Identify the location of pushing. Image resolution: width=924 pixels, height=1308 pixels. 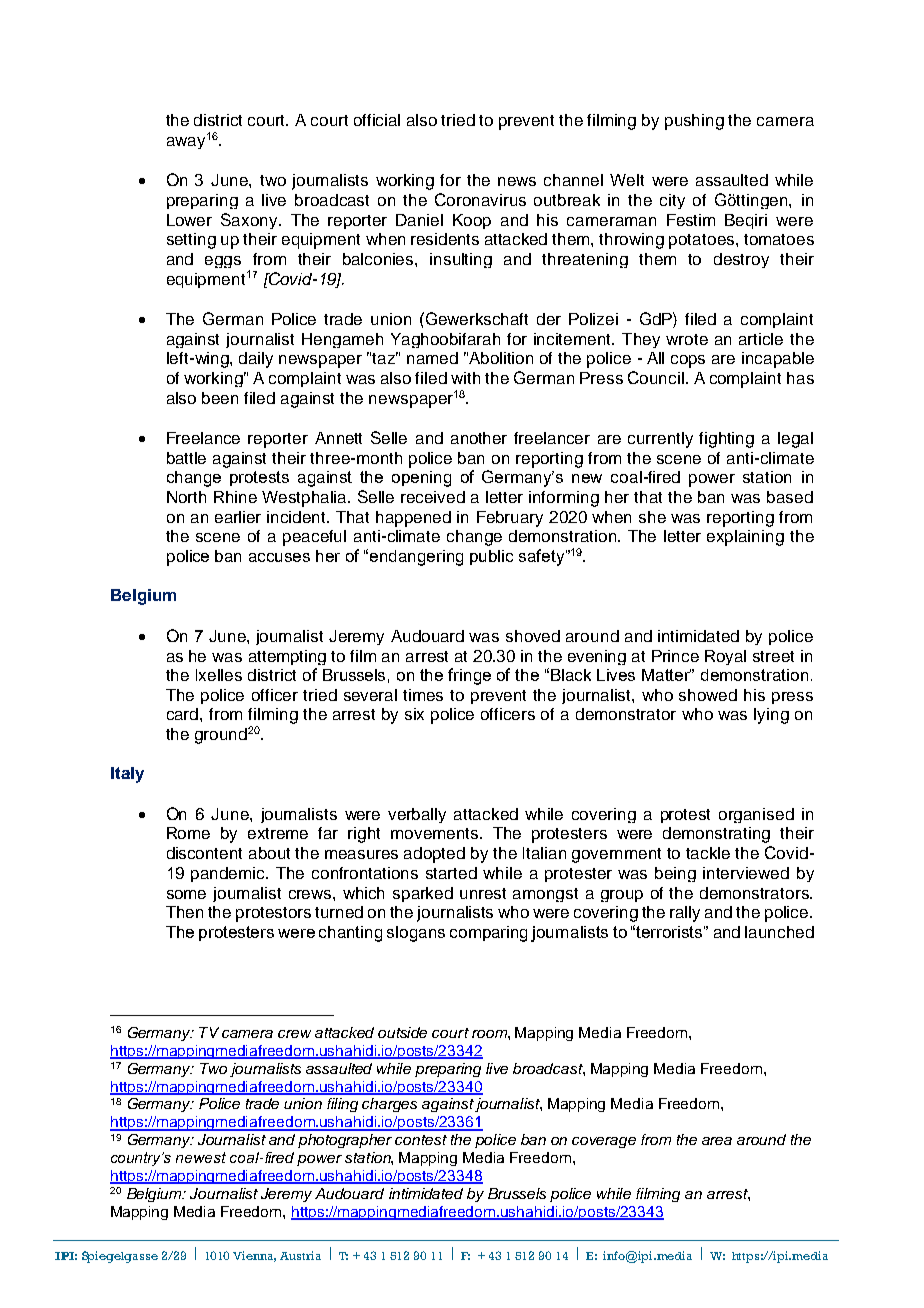
(694, 122).
